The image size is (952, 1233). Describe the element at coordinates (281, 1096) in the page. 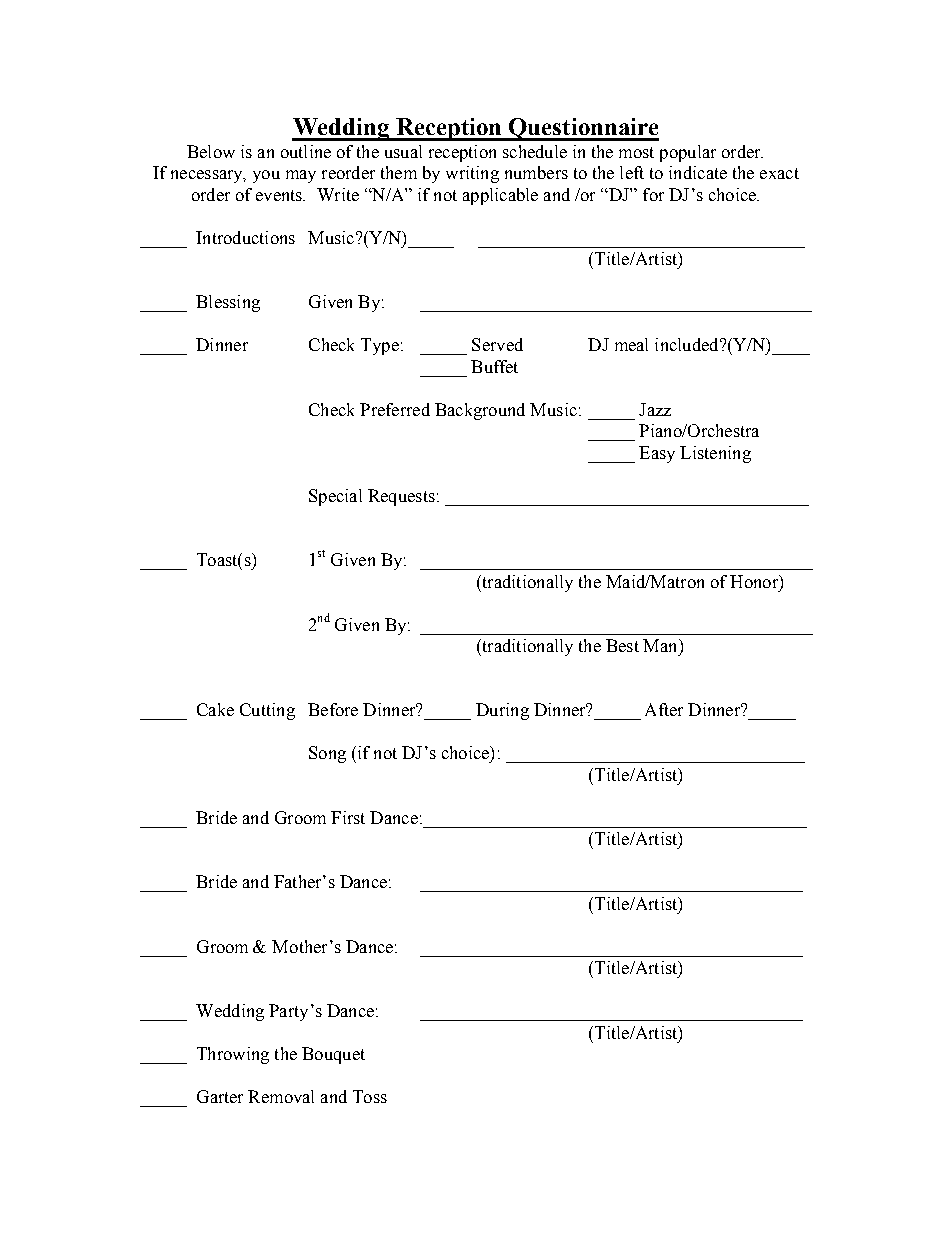

I see `Removal` at that location.
